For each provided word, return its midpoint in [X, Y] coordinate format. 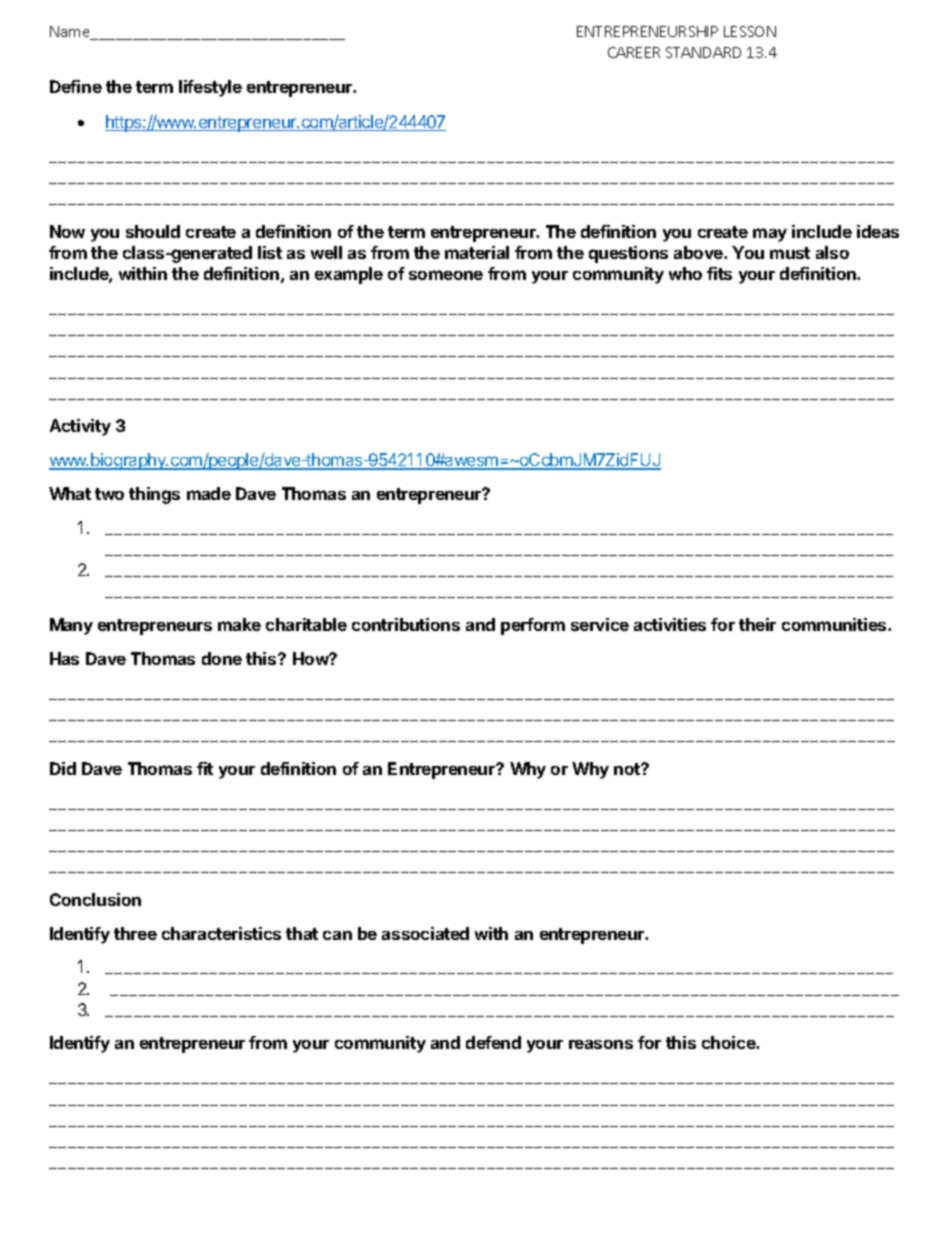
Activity [80, 427]
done [222, 658]
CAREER [634, 52]
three [135, 933]
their [757, 624]
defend [493, 1042]
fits [719, 273]
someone [446, 275]
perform [533, 626]
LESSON [750, 31]
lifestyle [210, 88]
